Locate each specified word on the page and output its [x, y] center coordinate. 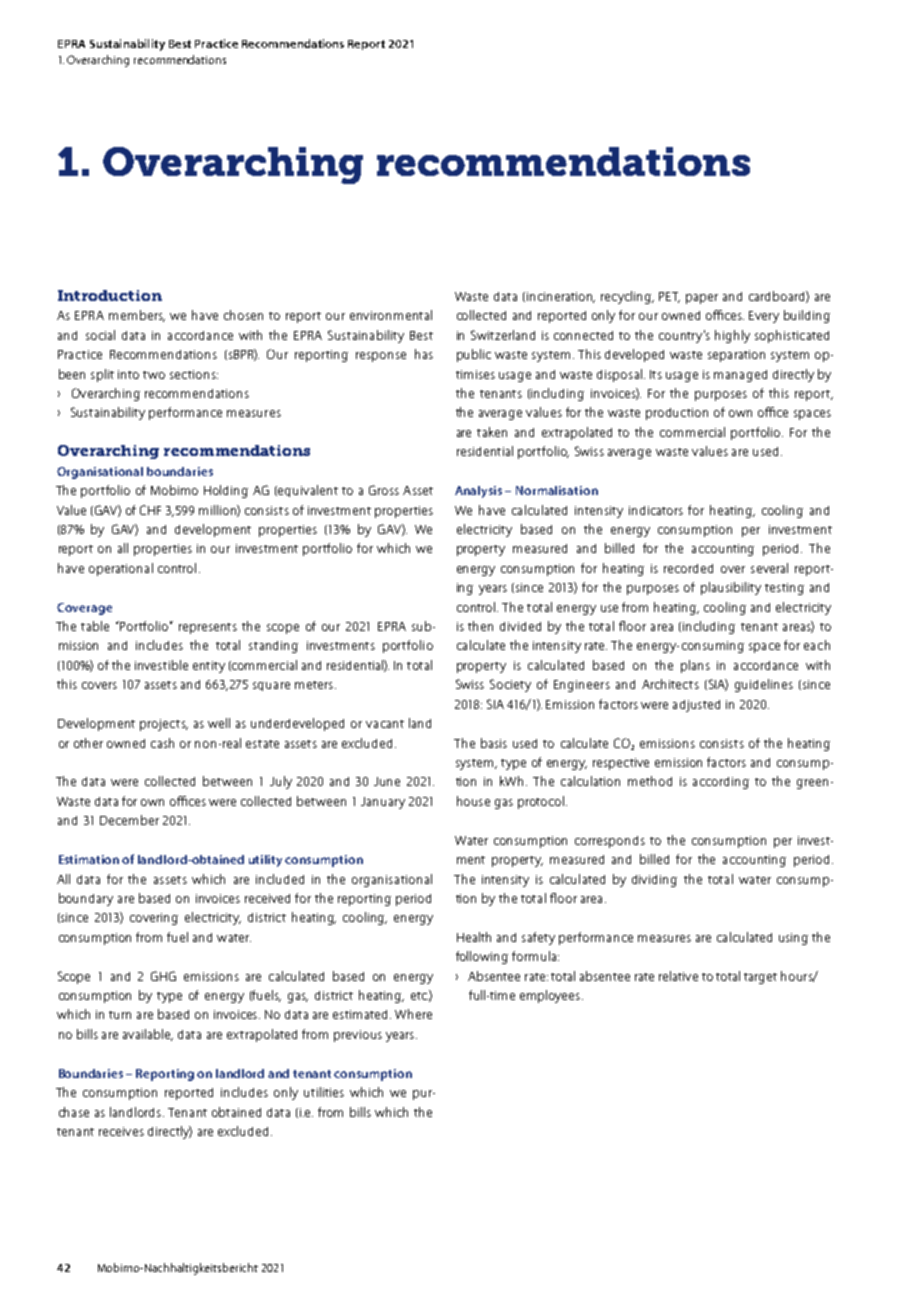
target [760, 978]
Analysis [478, 492]
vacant [385, 724]
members [137, 316]
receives [121, 1131]
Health [474, 937]
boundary [86, 899]
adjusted [696, 706]
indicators [656, 510]
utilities [324, 1092]
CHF [150, 510]
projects [164, 725]
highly [732, 336]
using [793, 939]
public [474, 355]
